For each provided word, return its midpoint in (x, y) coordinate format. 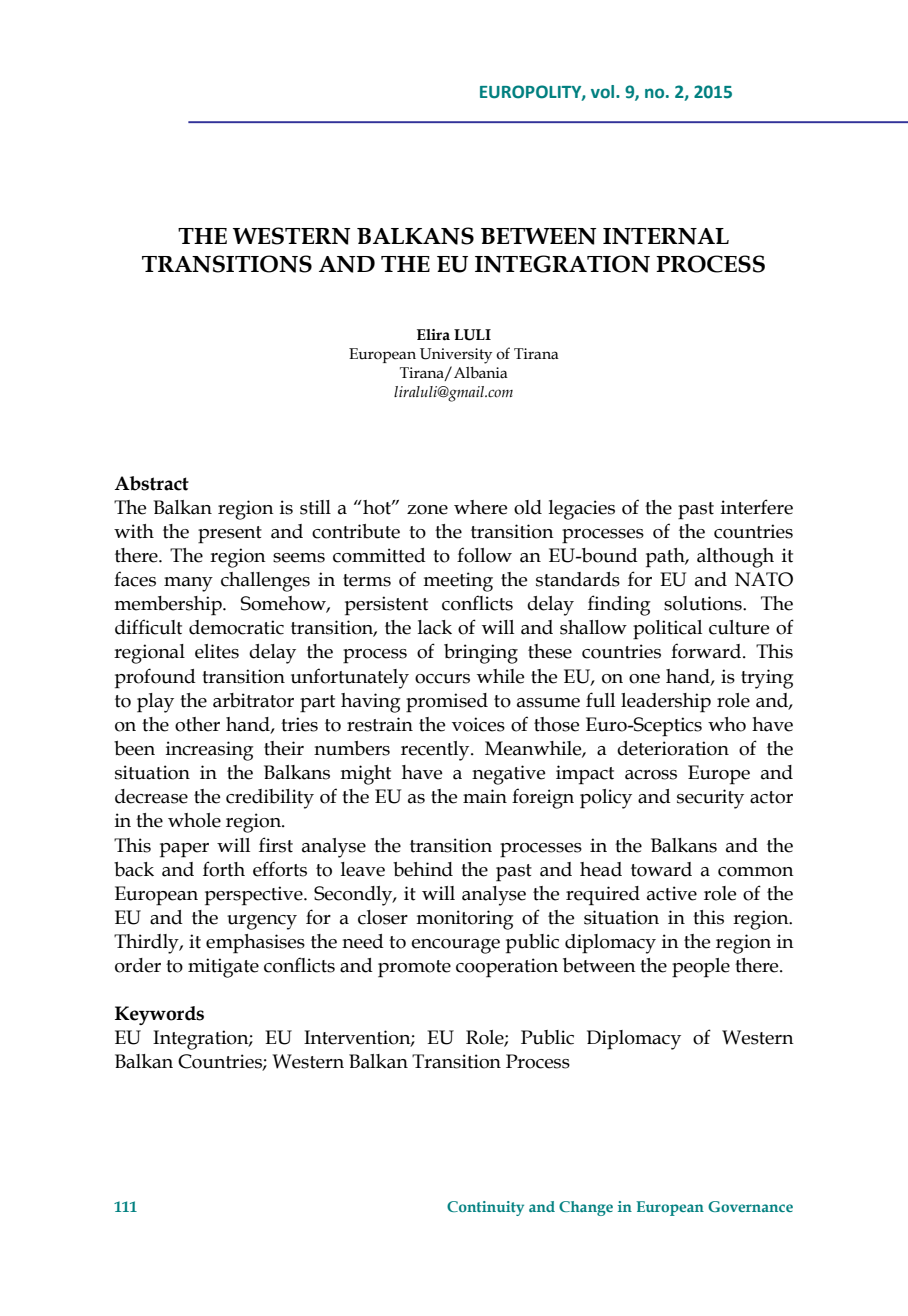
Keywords (159, 1015)
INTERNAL (666, 236)
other (197, 724)
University (456, 356)
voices (478, 724)
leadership (666, 703)
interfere (757, 507)
